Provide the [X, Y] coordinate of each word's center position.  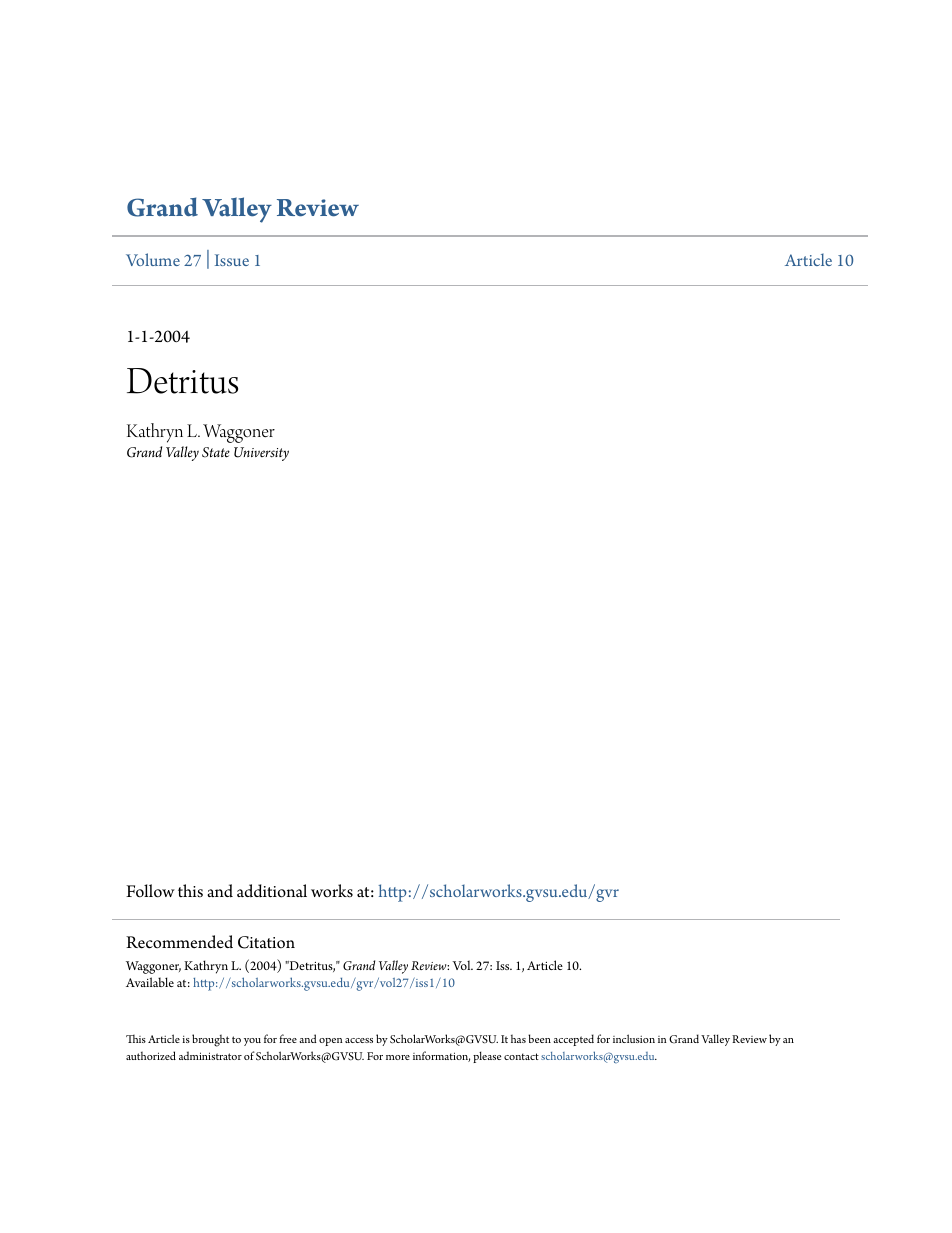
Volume [153, 259]
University [261, 454]
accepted [573, 1040]
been [539, 1038]
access [359, 1040]
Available [150, 982]
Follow [150, 891]
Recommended [179, 942]
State [216, 452]
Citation [266, 942]
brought [210, 1040]
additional [272, 891]
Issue [232, 260]
